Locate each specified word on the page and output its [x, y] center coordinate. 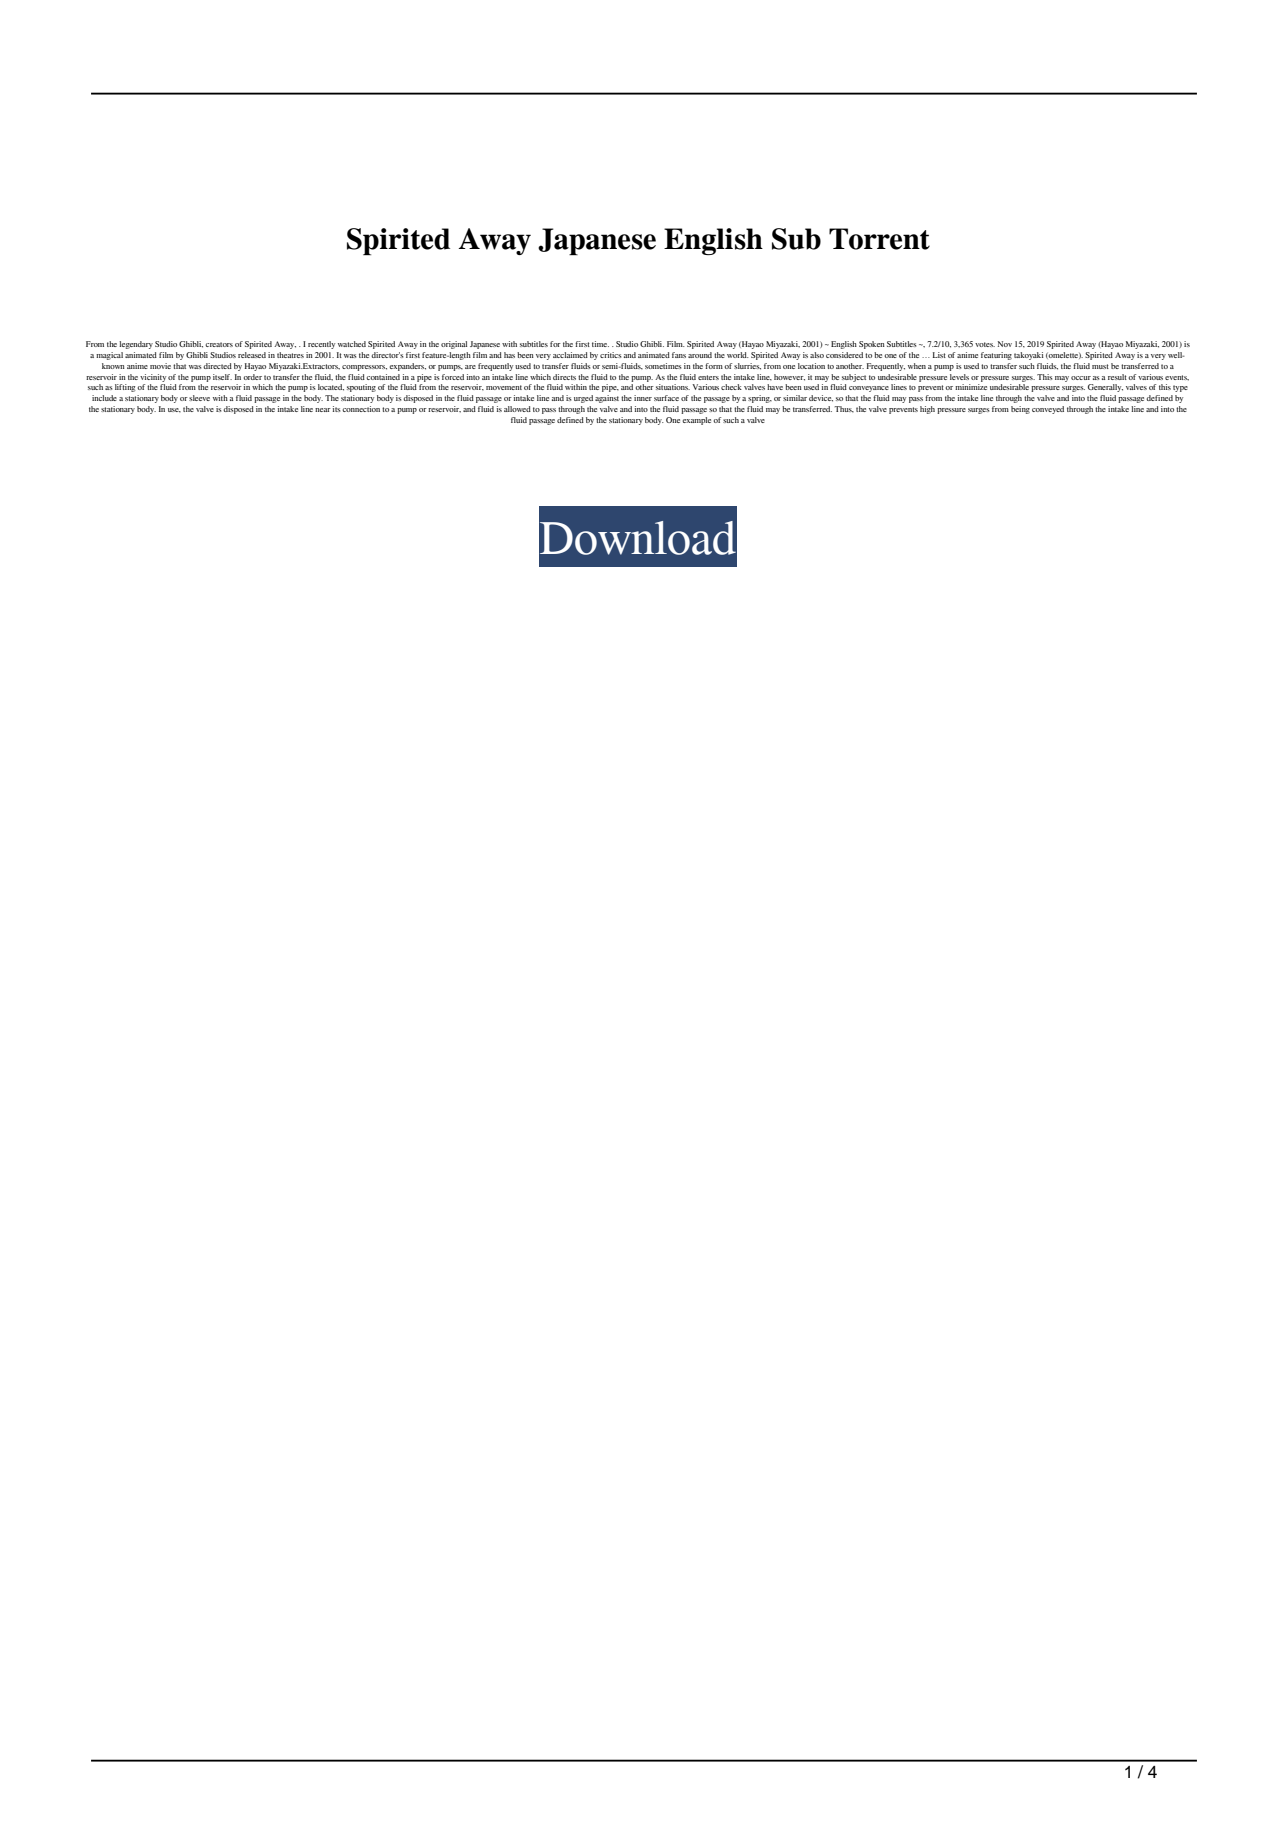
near [323, 410]
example [696, 421]
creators [219, 344]
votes [985, 344]
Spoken [872, 345]
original [454, 345]
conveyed [1048, 410]
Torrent [879, 239]
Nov [1005, 344]
